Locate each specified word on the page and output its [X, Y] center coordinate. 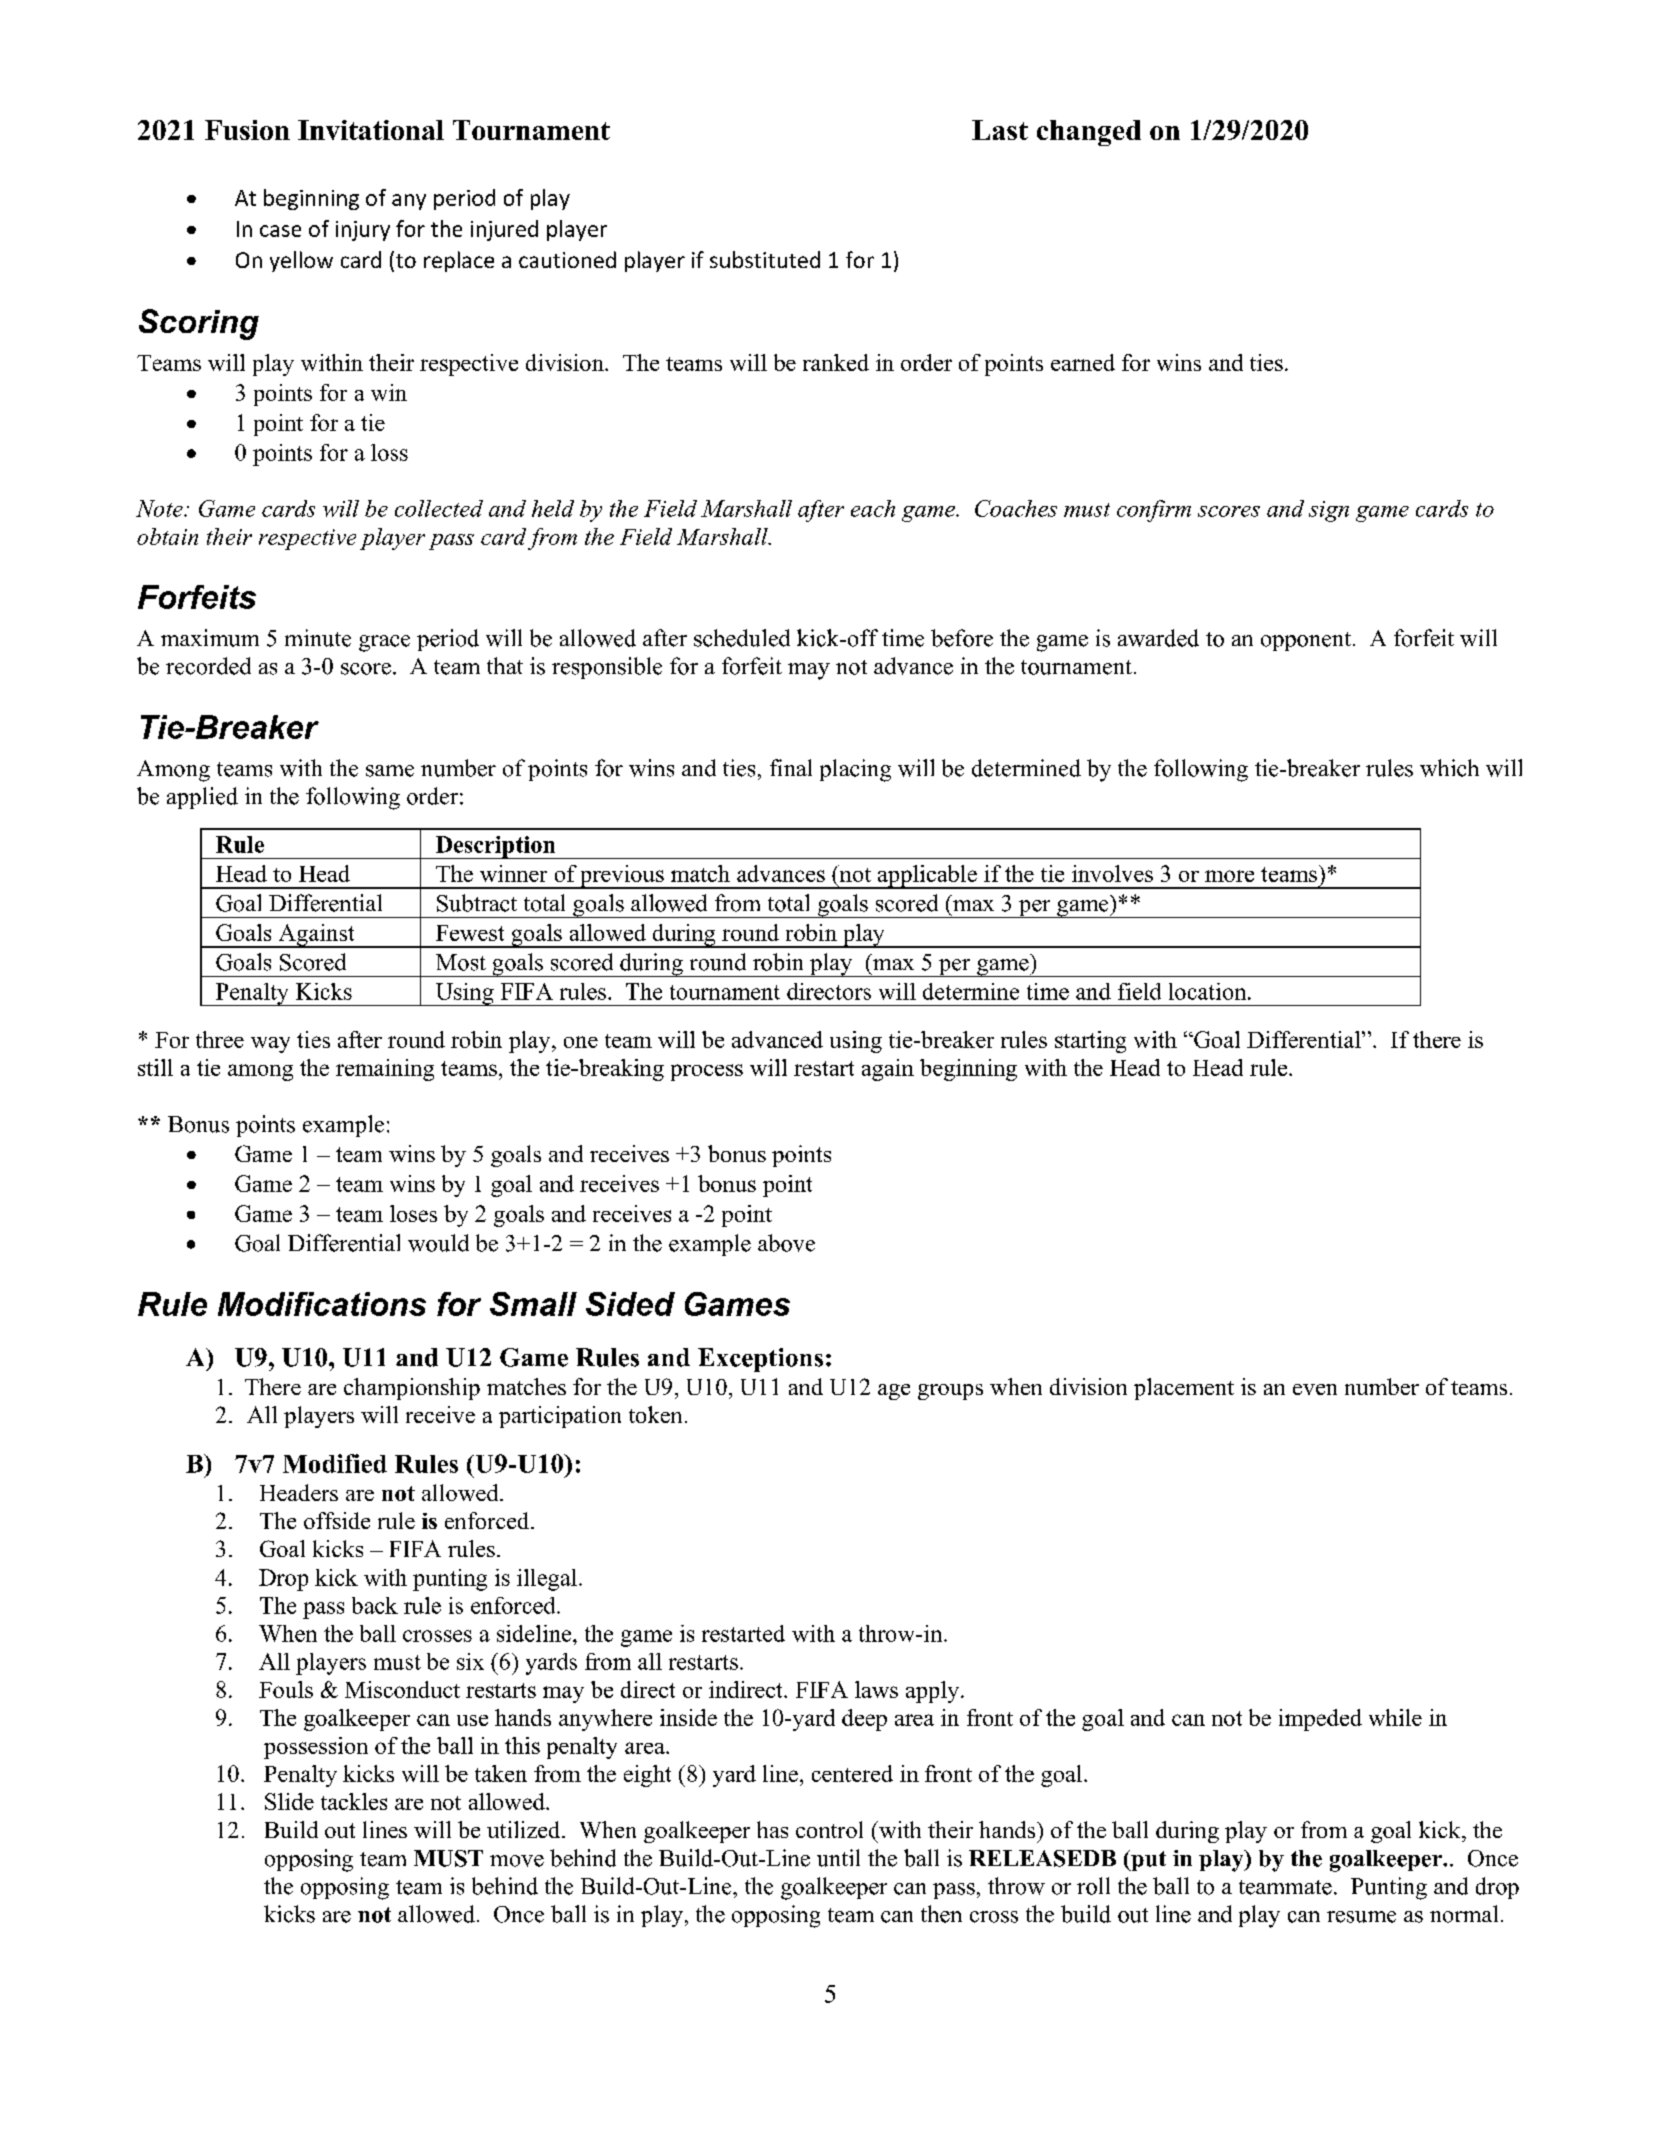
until [838, 1858]
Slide [289, 1801]
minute [318, 638]
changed [1089, 133]
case [280, 231]
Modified [335, 1463]
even [1315, 1389]
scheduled [742, 638]
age [894, 1392]
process [707, 1072]
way [270, 1045]
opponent [1306, 641]
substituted [765, 259]
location [1209, 991]
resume [1361, 1917]
